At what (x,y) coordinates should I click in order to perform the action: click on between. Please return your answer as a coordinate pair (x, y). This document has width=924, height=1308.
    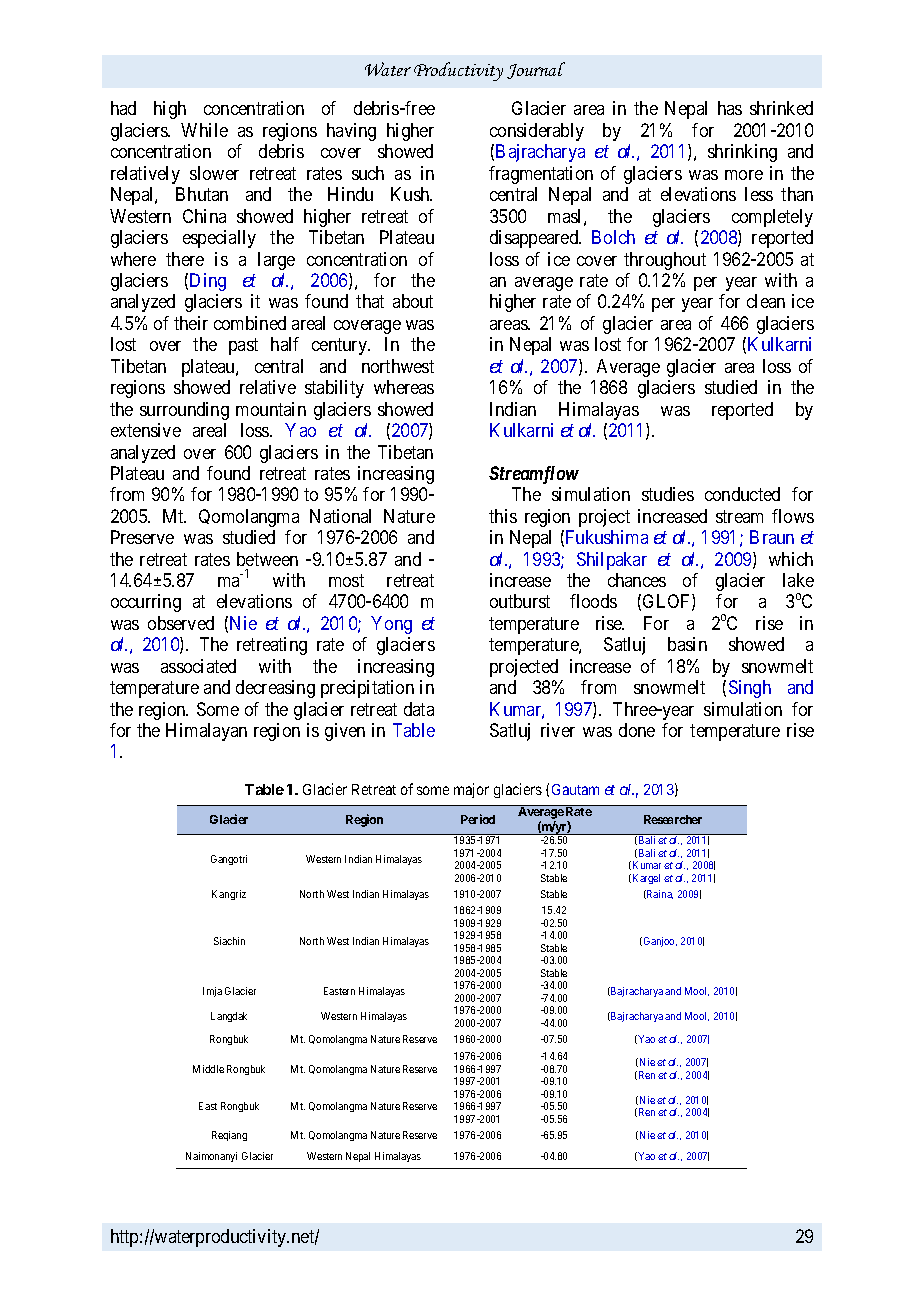
    Looking at the image, I should click on (267, 559).
